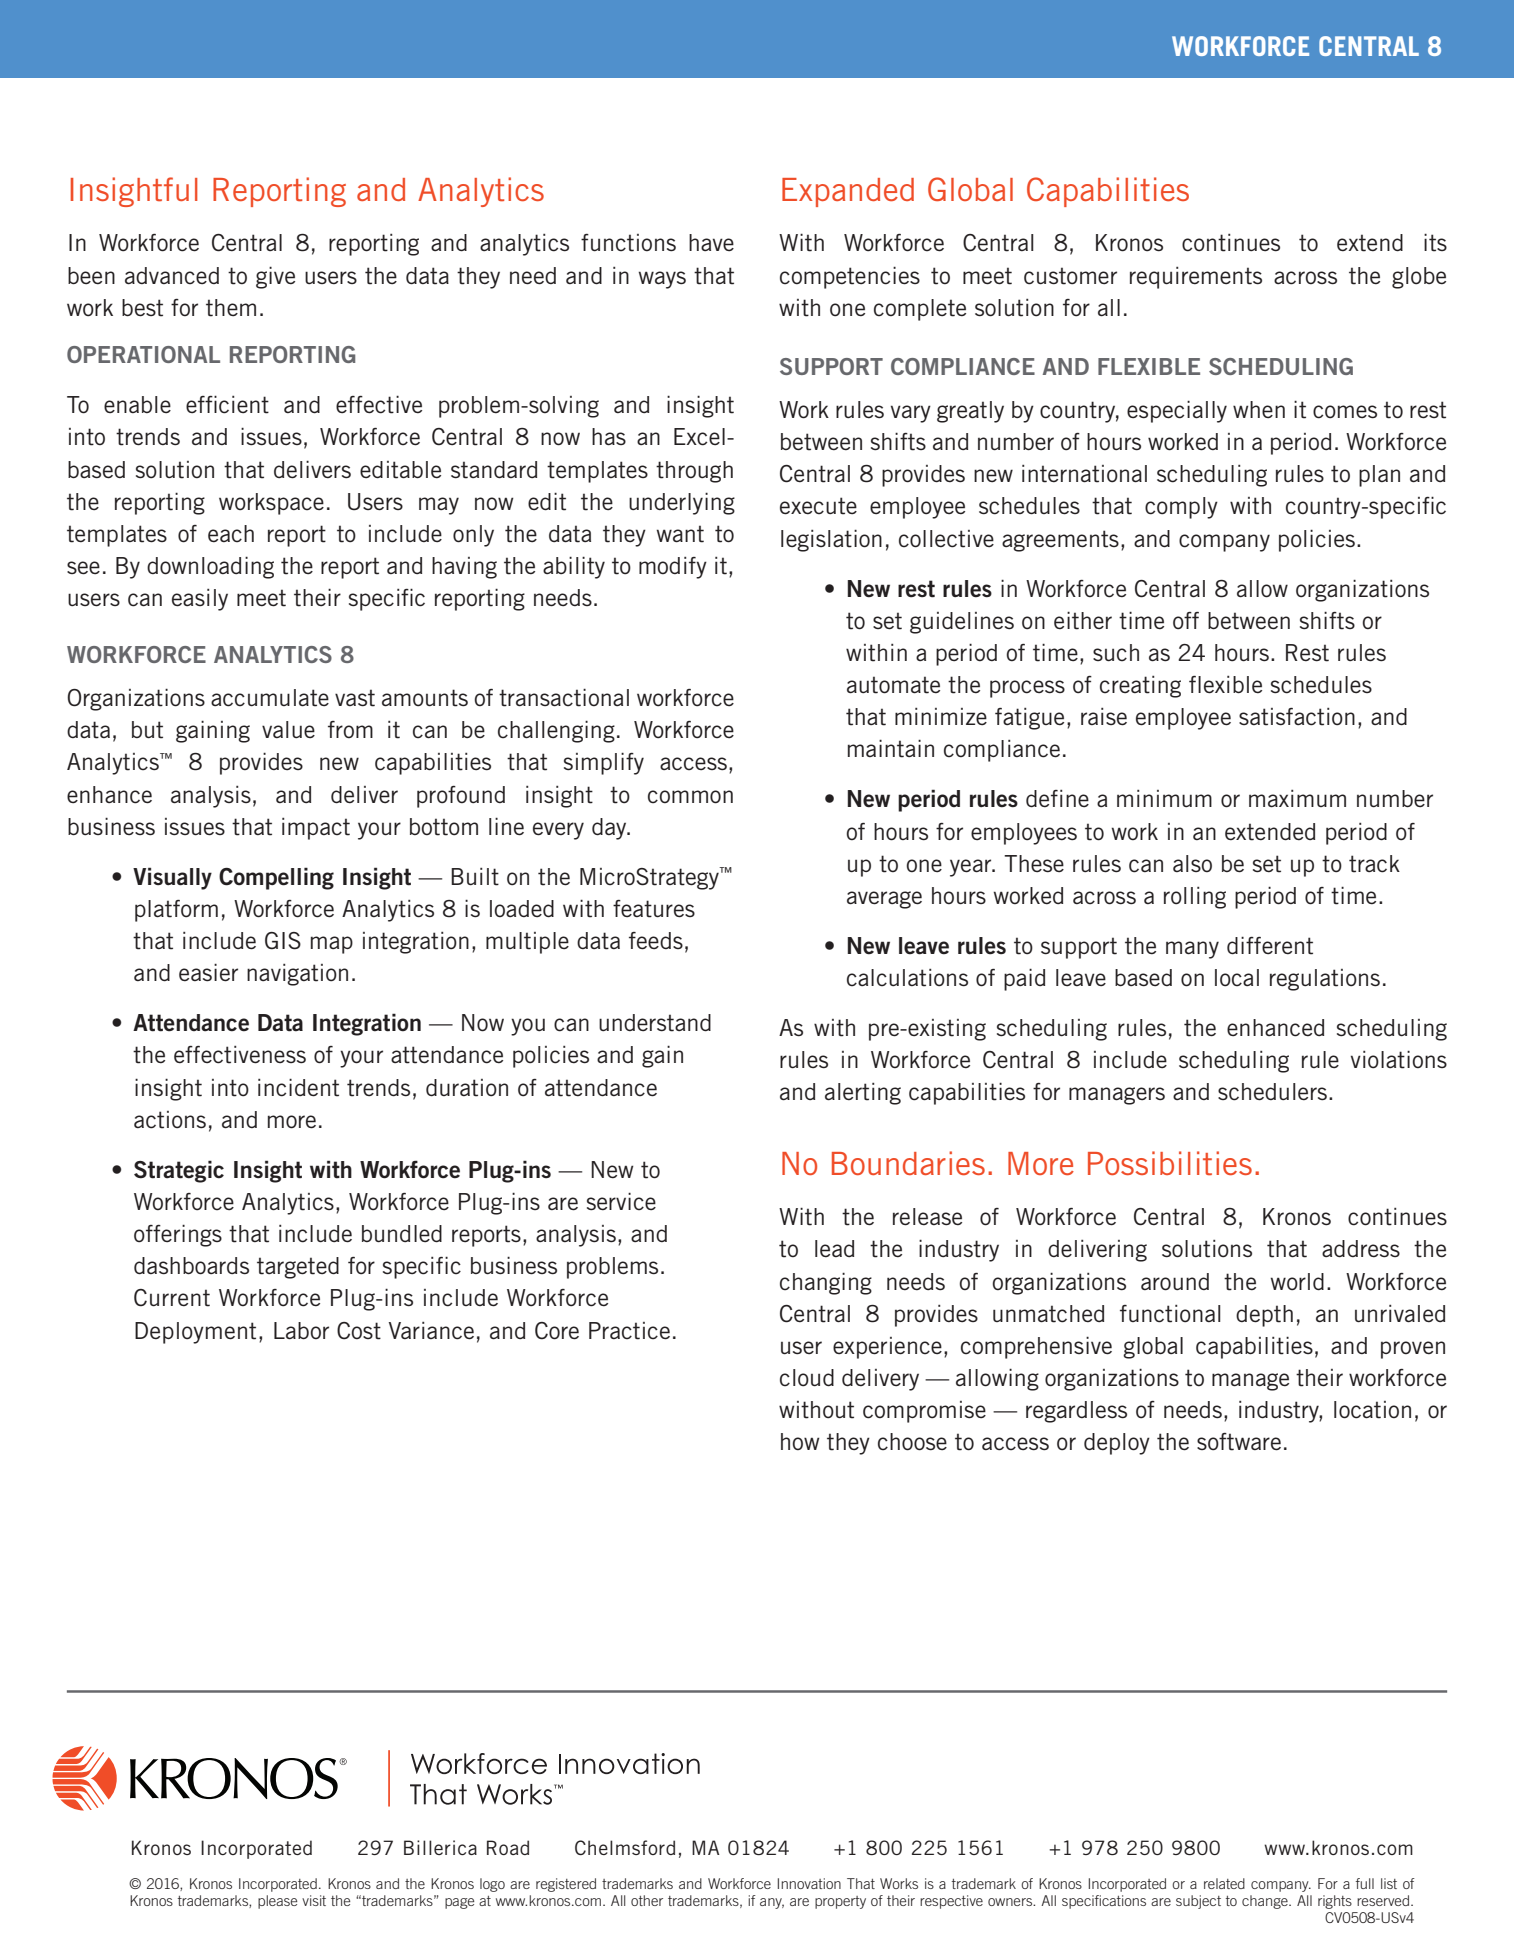 Image resolution: width=1514 pixels, height=1960 pixels. What do you see at coordinates (288, 730) in the image?
I see `value` at bounding box center [288, 730].
